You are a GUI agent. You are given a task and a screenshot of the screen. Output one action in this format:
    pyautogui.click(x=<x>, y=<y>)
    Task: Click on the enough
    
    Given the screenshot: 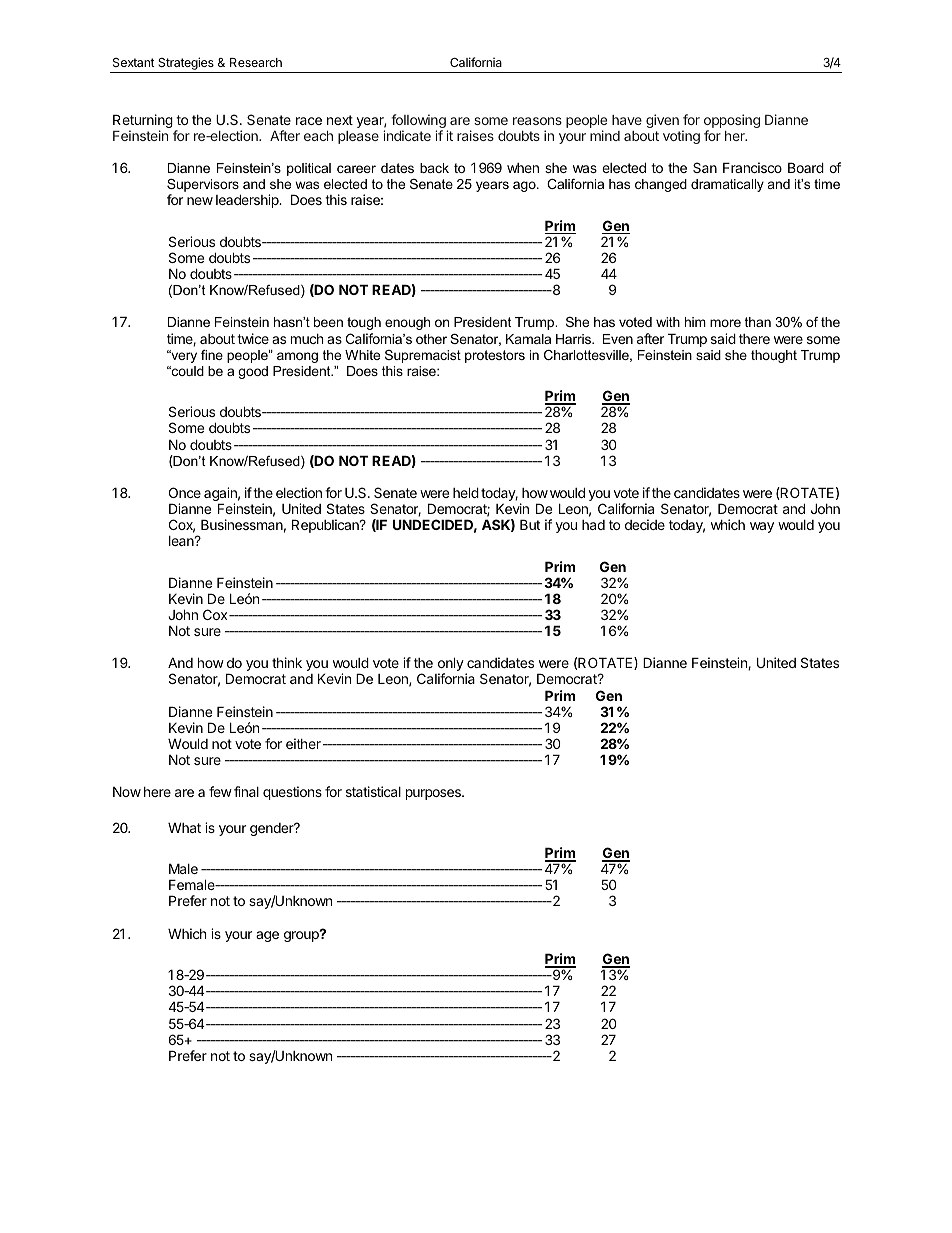 What is the action you would take?
    pyautogui.click(x=407, y=323)
